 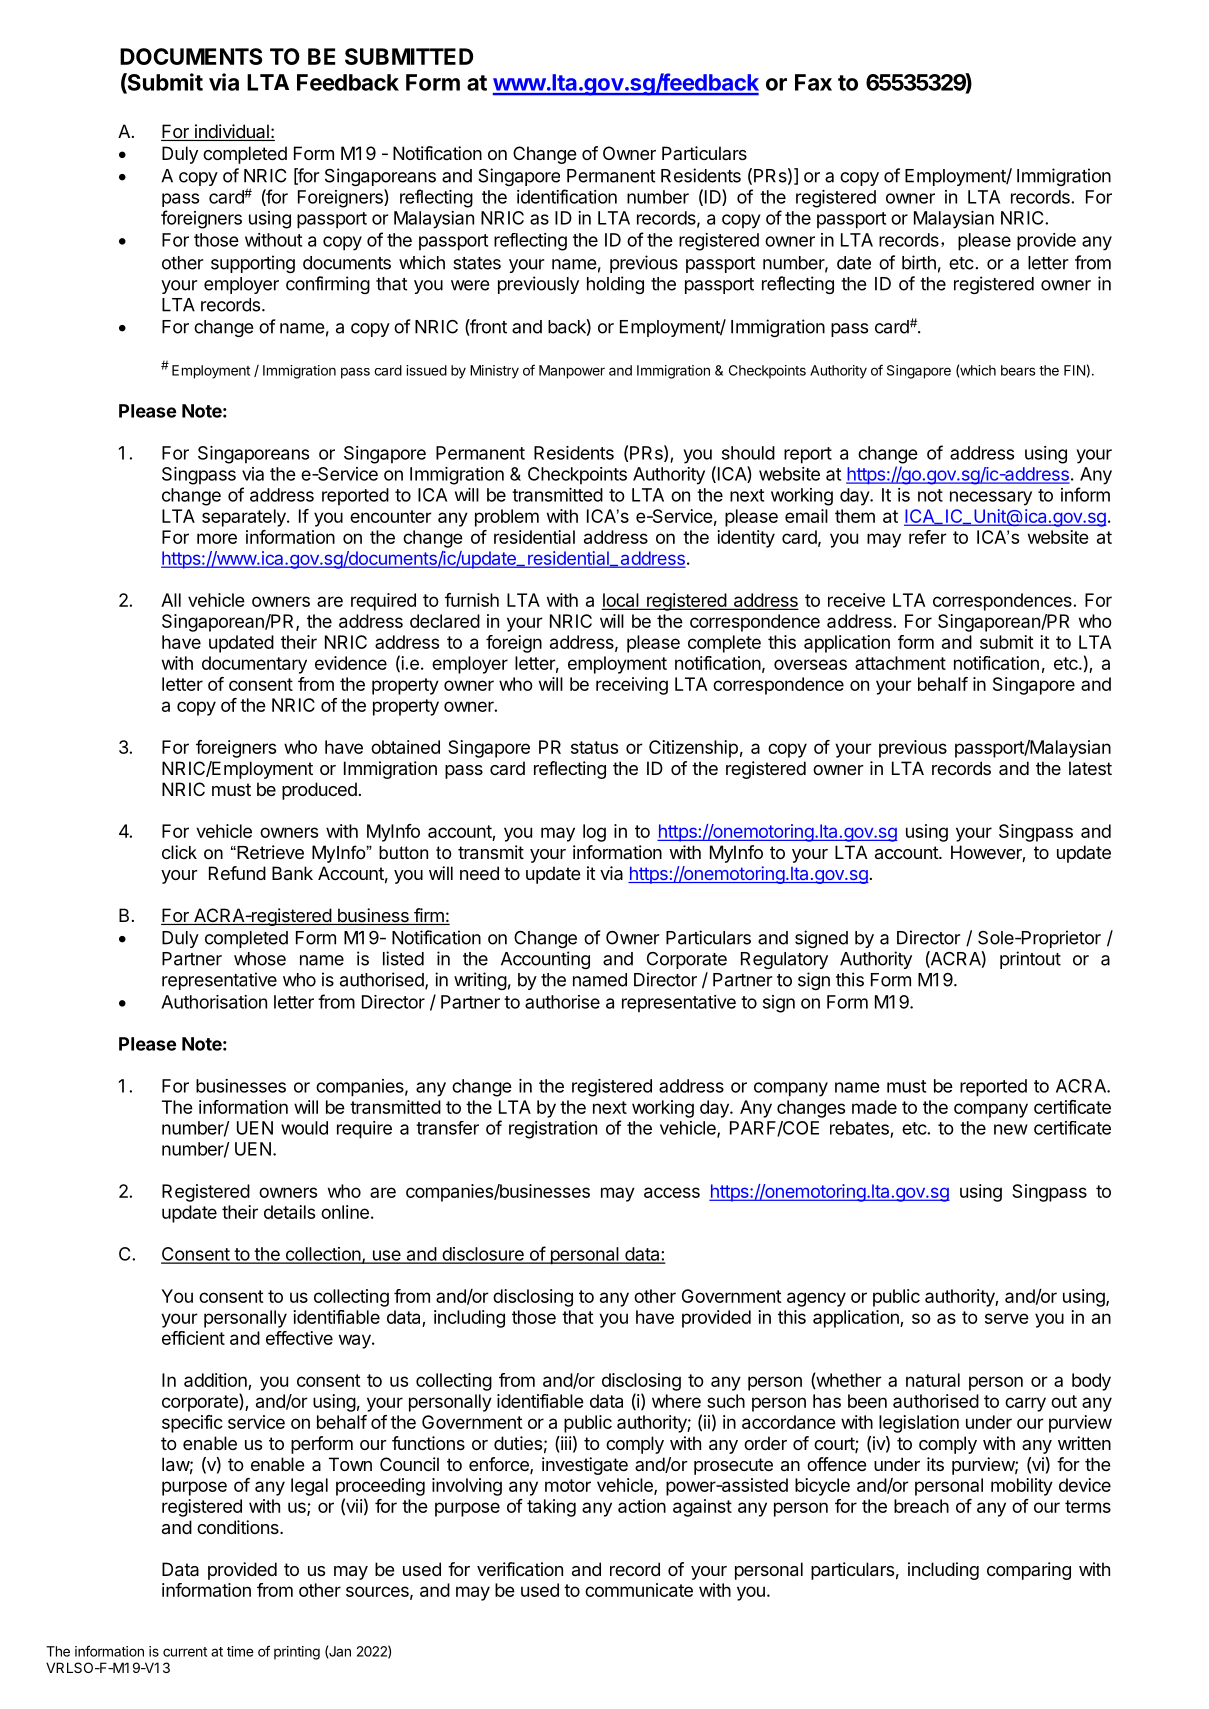 I want to click on local, so click(x=621, y=601).
